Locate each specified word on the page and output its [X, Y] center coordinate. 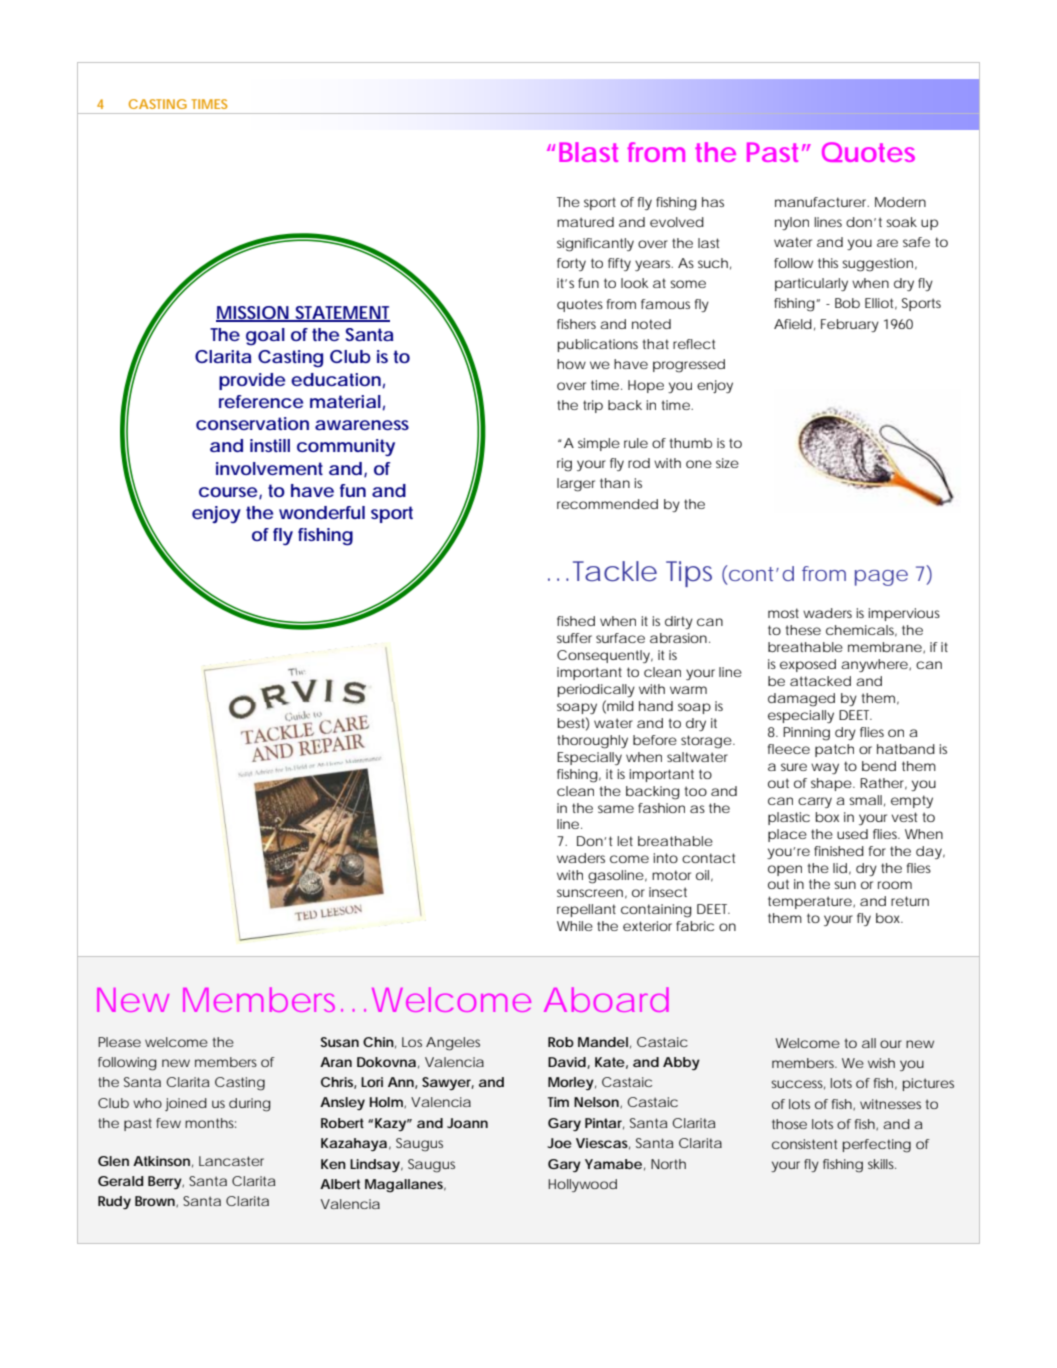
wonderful [322, 512]
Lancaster [231, 1161]
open [785, 870]
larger [576, 485]
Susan [340, 1042]
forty [571, 264]
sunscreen [590, 893]
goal [265, 337]
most [783, 613]
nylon [792, 223]
